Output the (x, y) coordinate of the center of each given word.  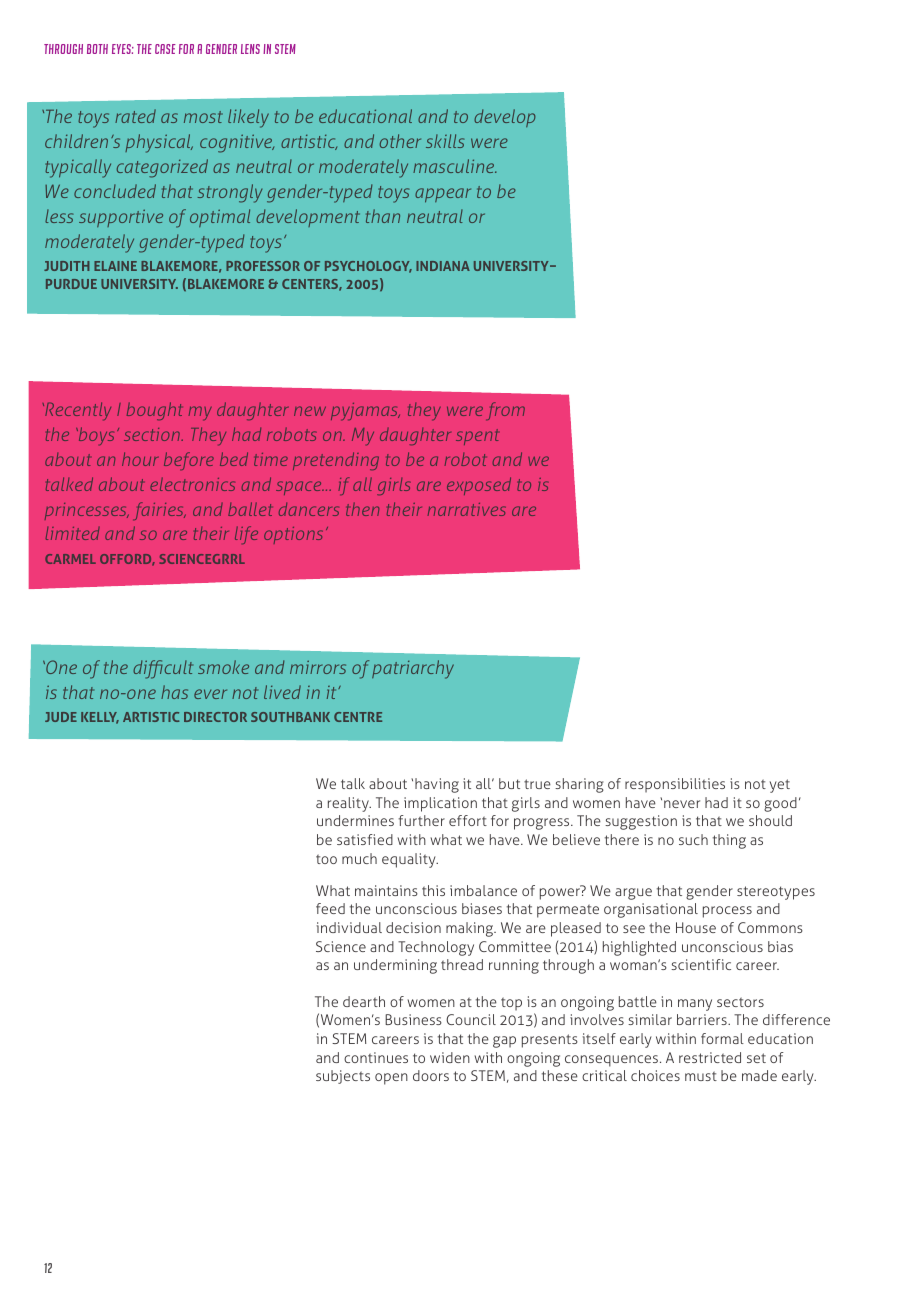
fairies (159, 511)
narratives (467, 509)
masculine (455, 166)
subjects (343, 1077)
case (165, 49)
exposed (479, 486)
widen (450, 1057)
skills (445, 141)
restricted (710, 1057)
